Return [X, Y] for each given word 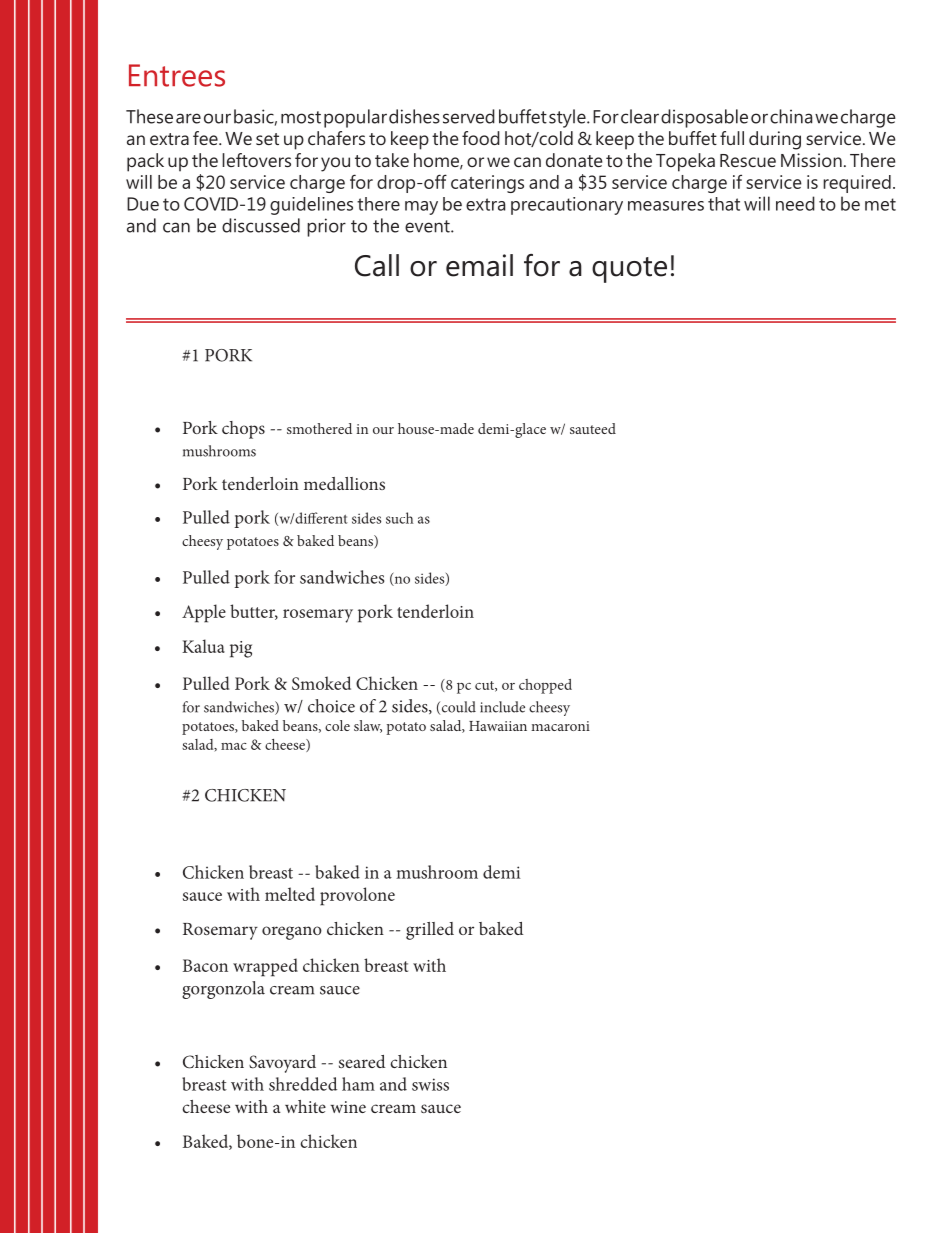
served [469, 116]
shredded [303, 1084]
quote [629, 270]
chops [243, 430]
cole [337, 725]
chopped [545, 686]
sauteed [593, 428]
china [791, 116]
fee [206, 138]
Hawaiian [498, 726]
